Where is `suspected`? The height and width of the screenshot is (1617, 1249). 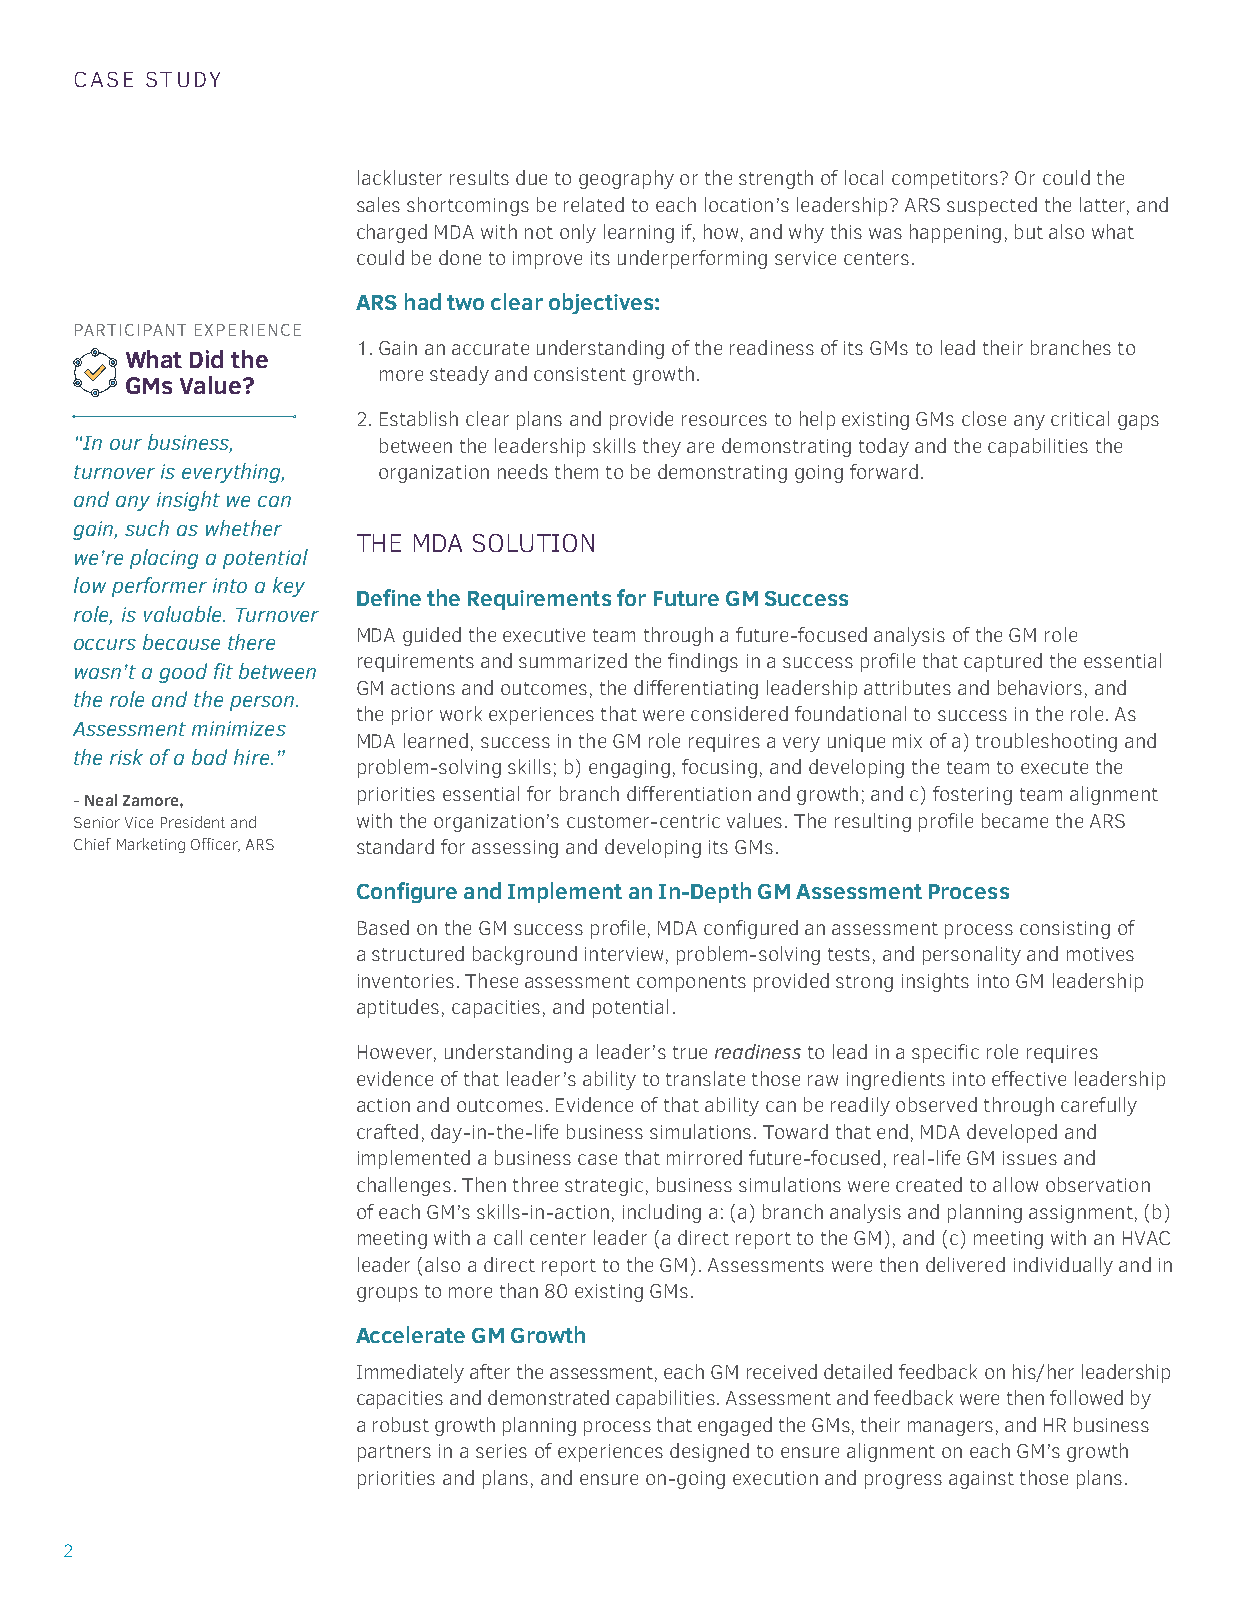 suspected is located at coordinates (992, 206).
